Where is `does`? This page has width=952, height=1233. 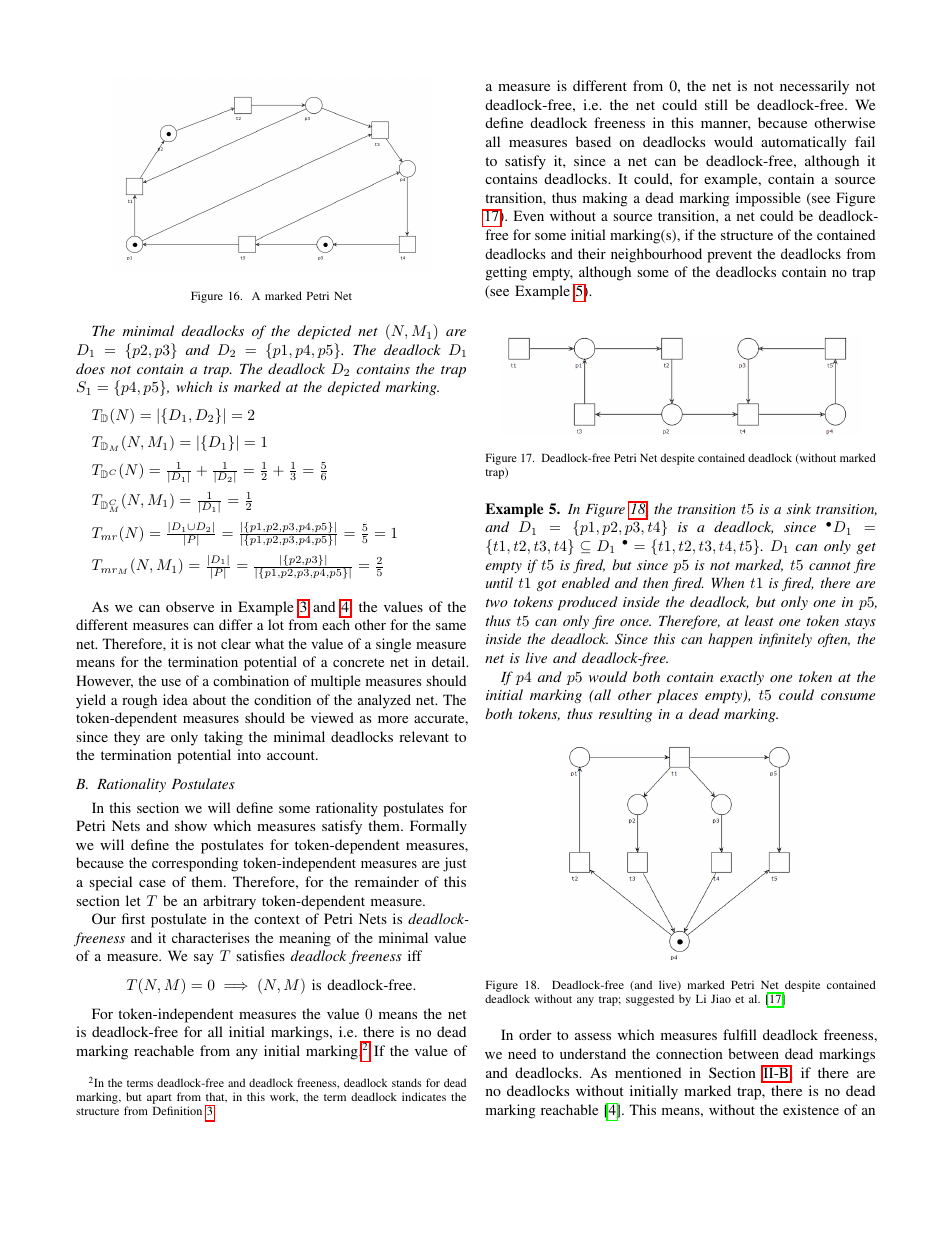
does is located at coordinates (90, 368).
